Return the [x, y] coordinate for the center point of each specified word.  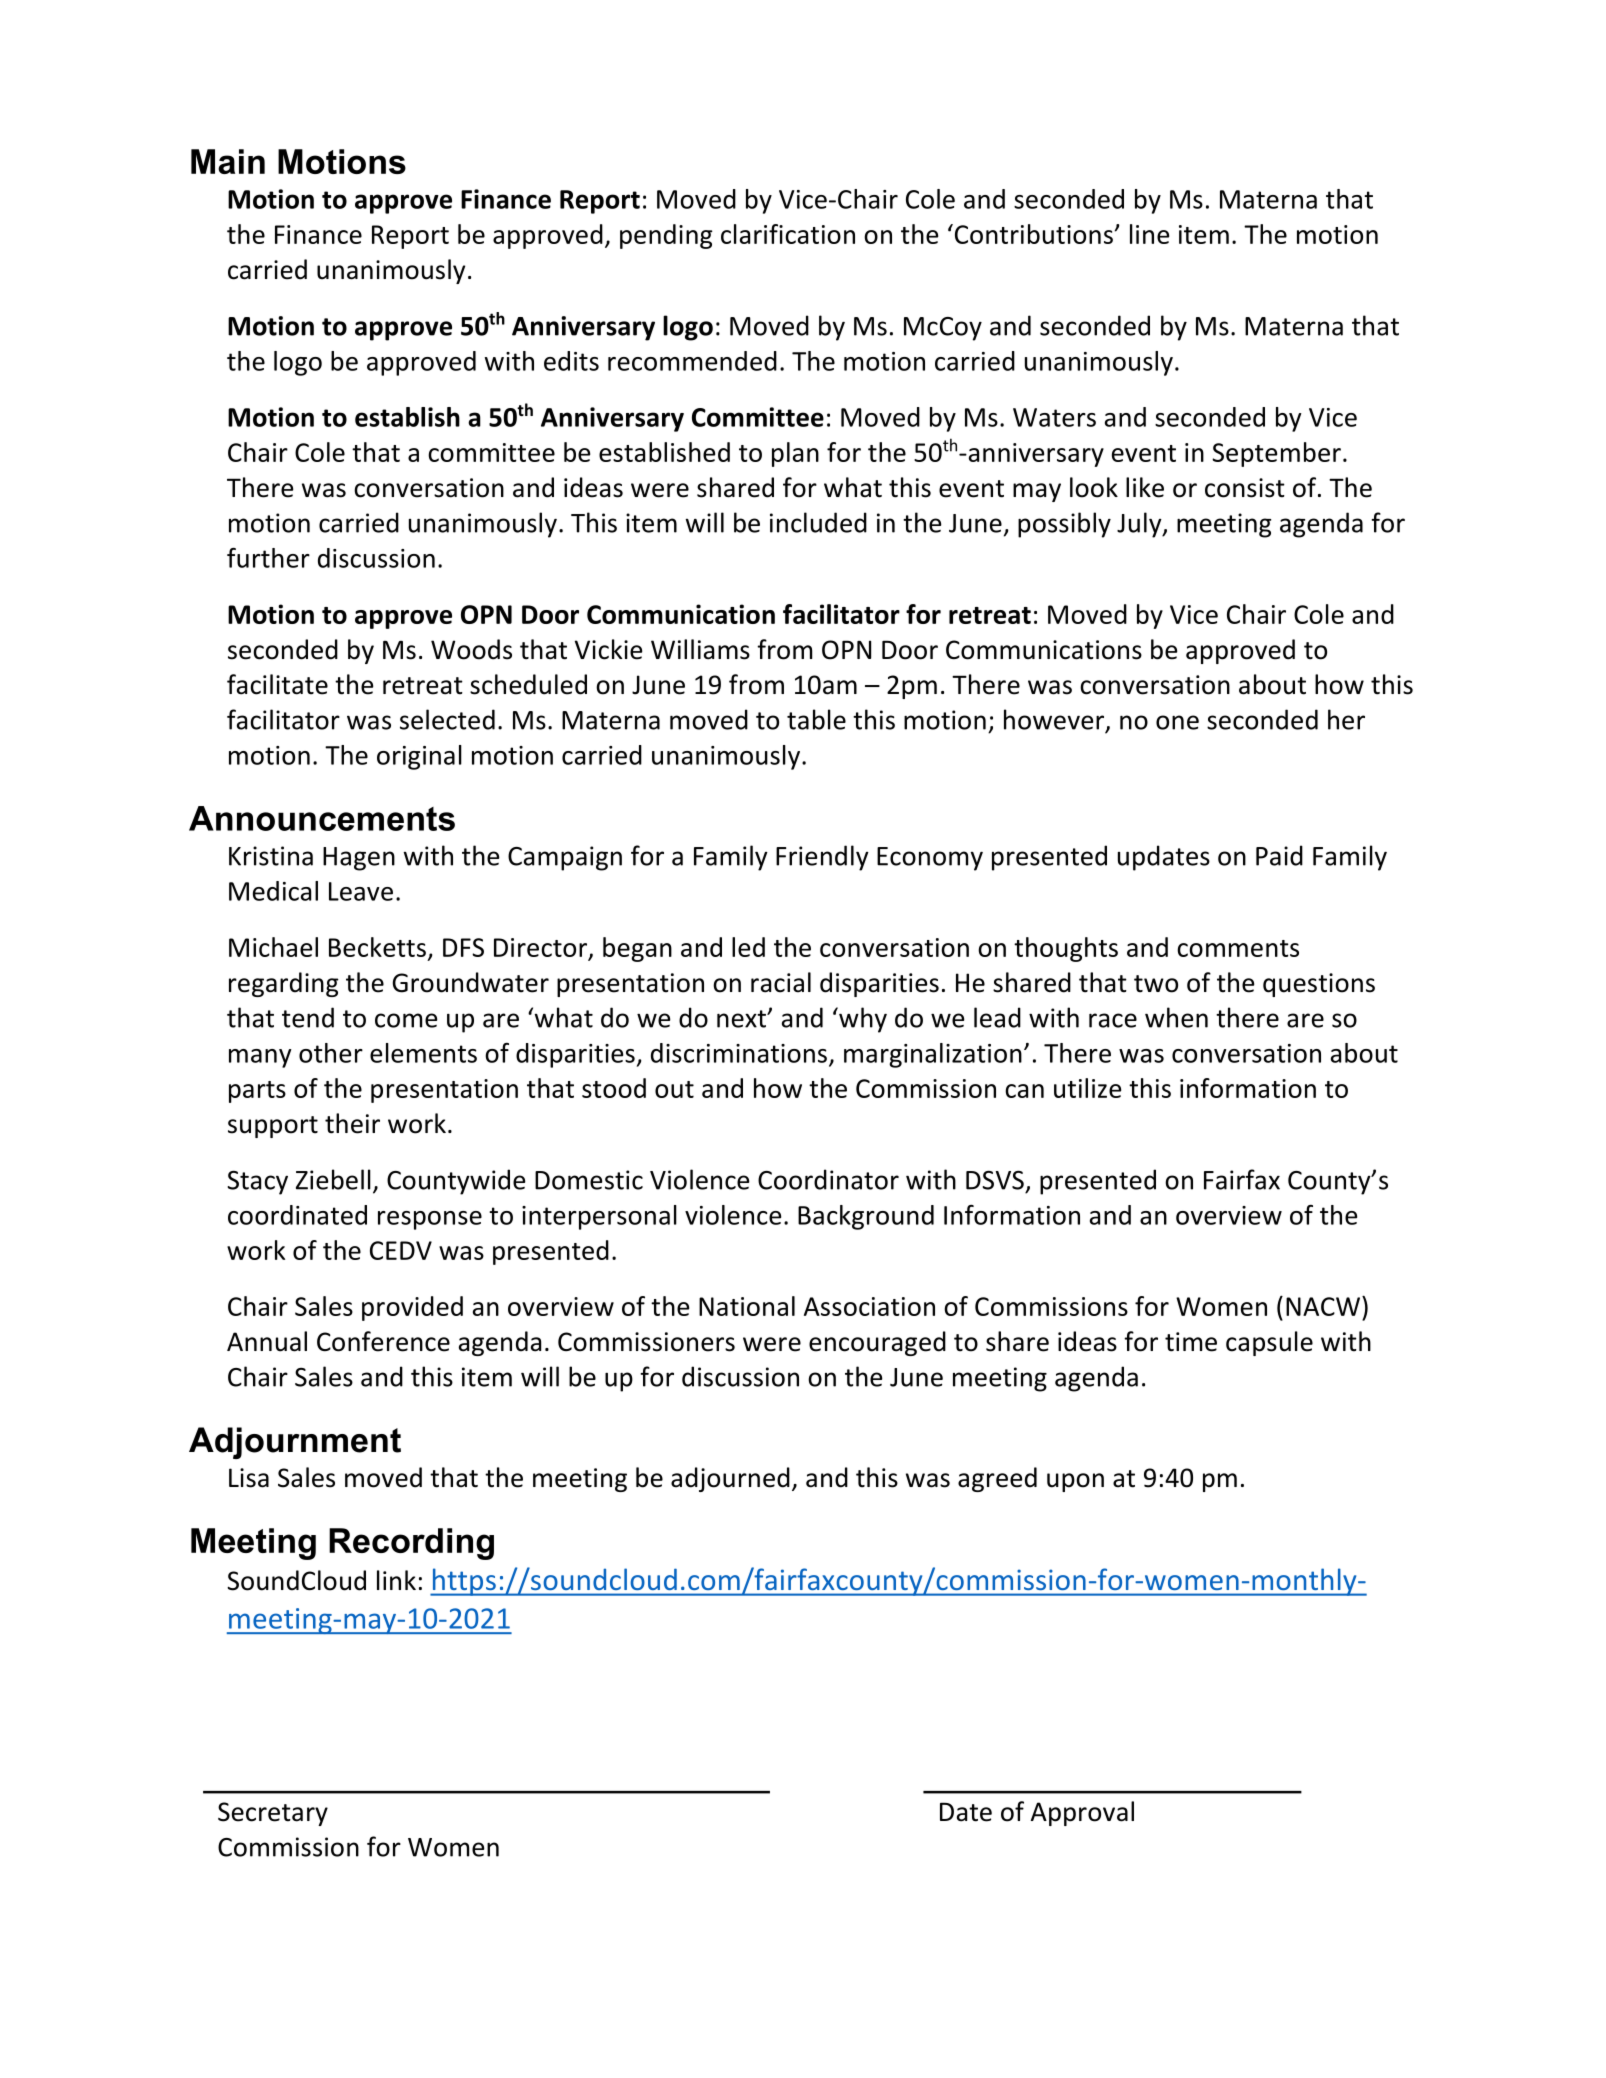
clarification [788, 234]
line [1149, 234]
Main [228, 161]
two [1156, 984]
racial [781, 982]
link [396, 1580]
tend [308, 1017]
